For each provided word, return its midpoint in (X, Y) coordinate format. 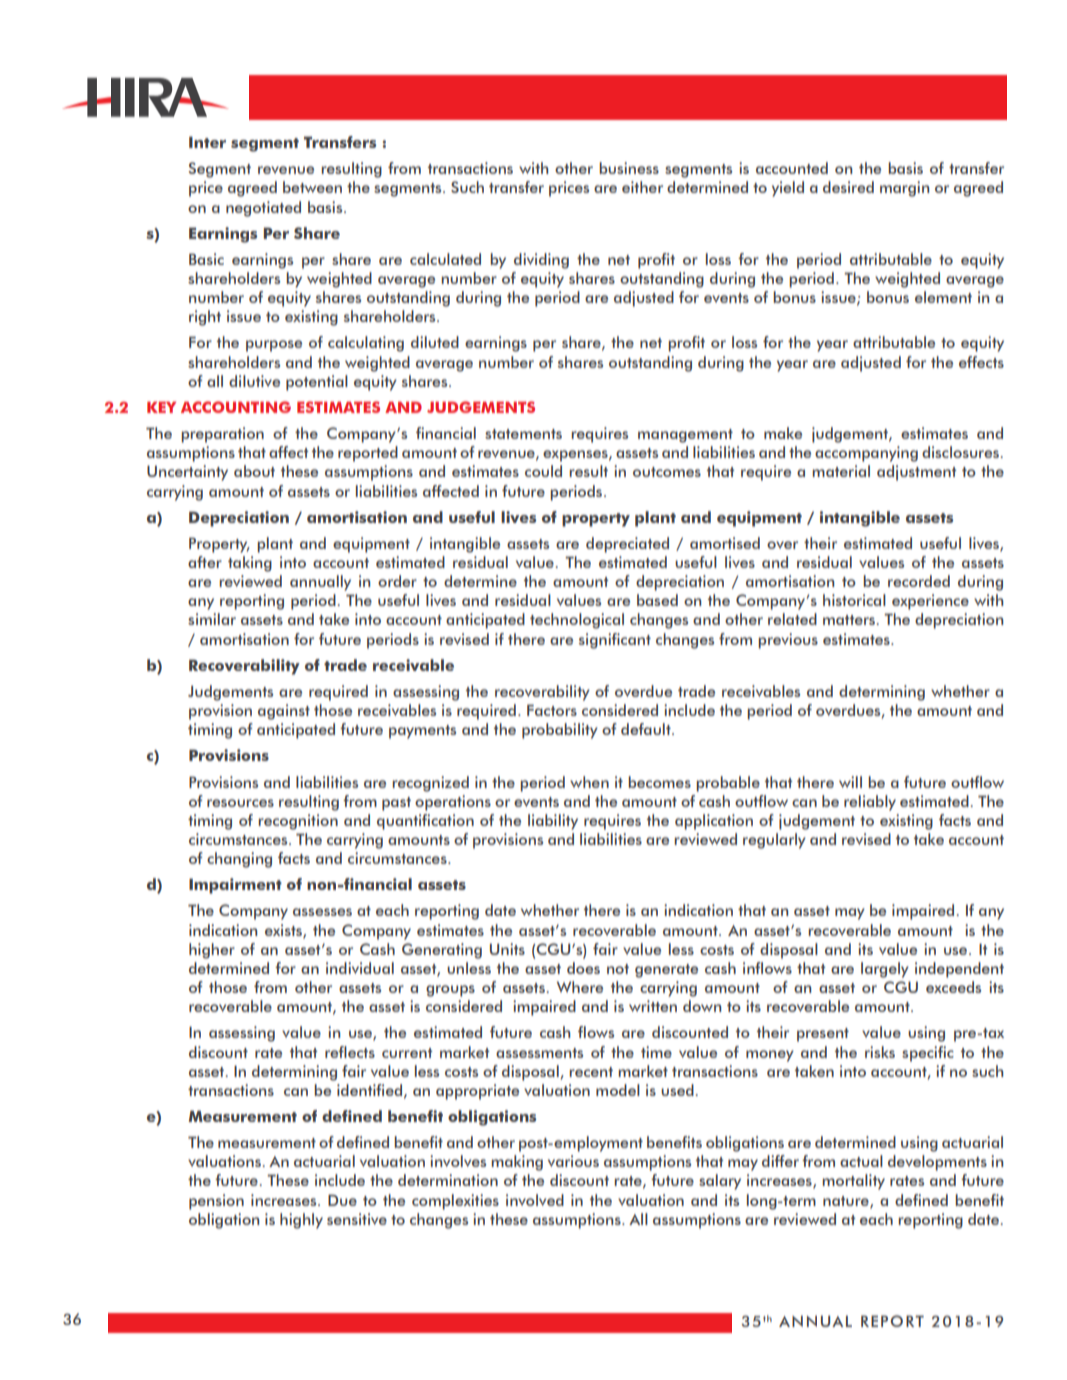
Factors (552, 710)
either (642, 187)
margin (904, 189)
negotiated (263, 209)
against (284, 712)
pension (216, 1202)
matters (850, 620)
